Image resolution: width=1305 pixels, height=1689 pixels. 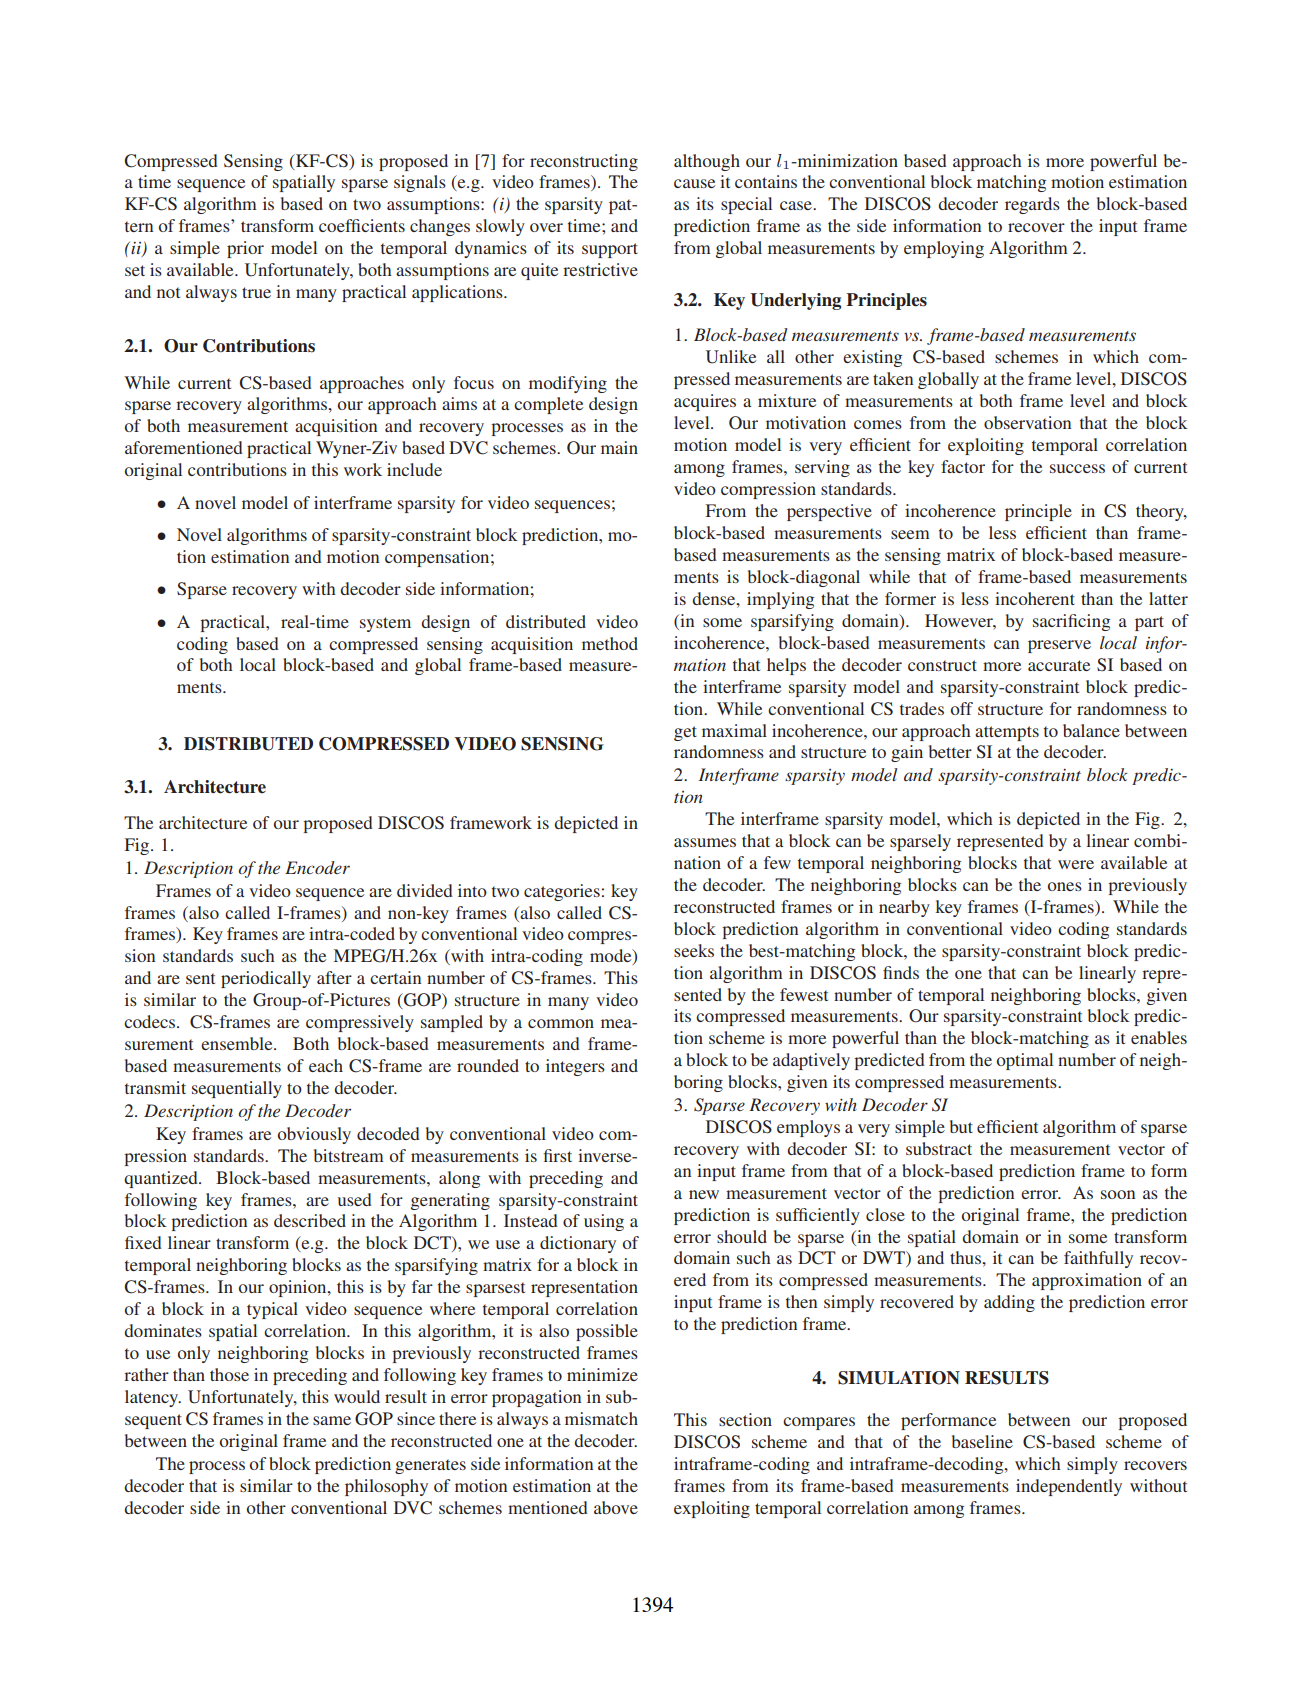 What do you see at coordinates (616, 1507) in the page?
I see `above` at bounding box center [616, 1507].
